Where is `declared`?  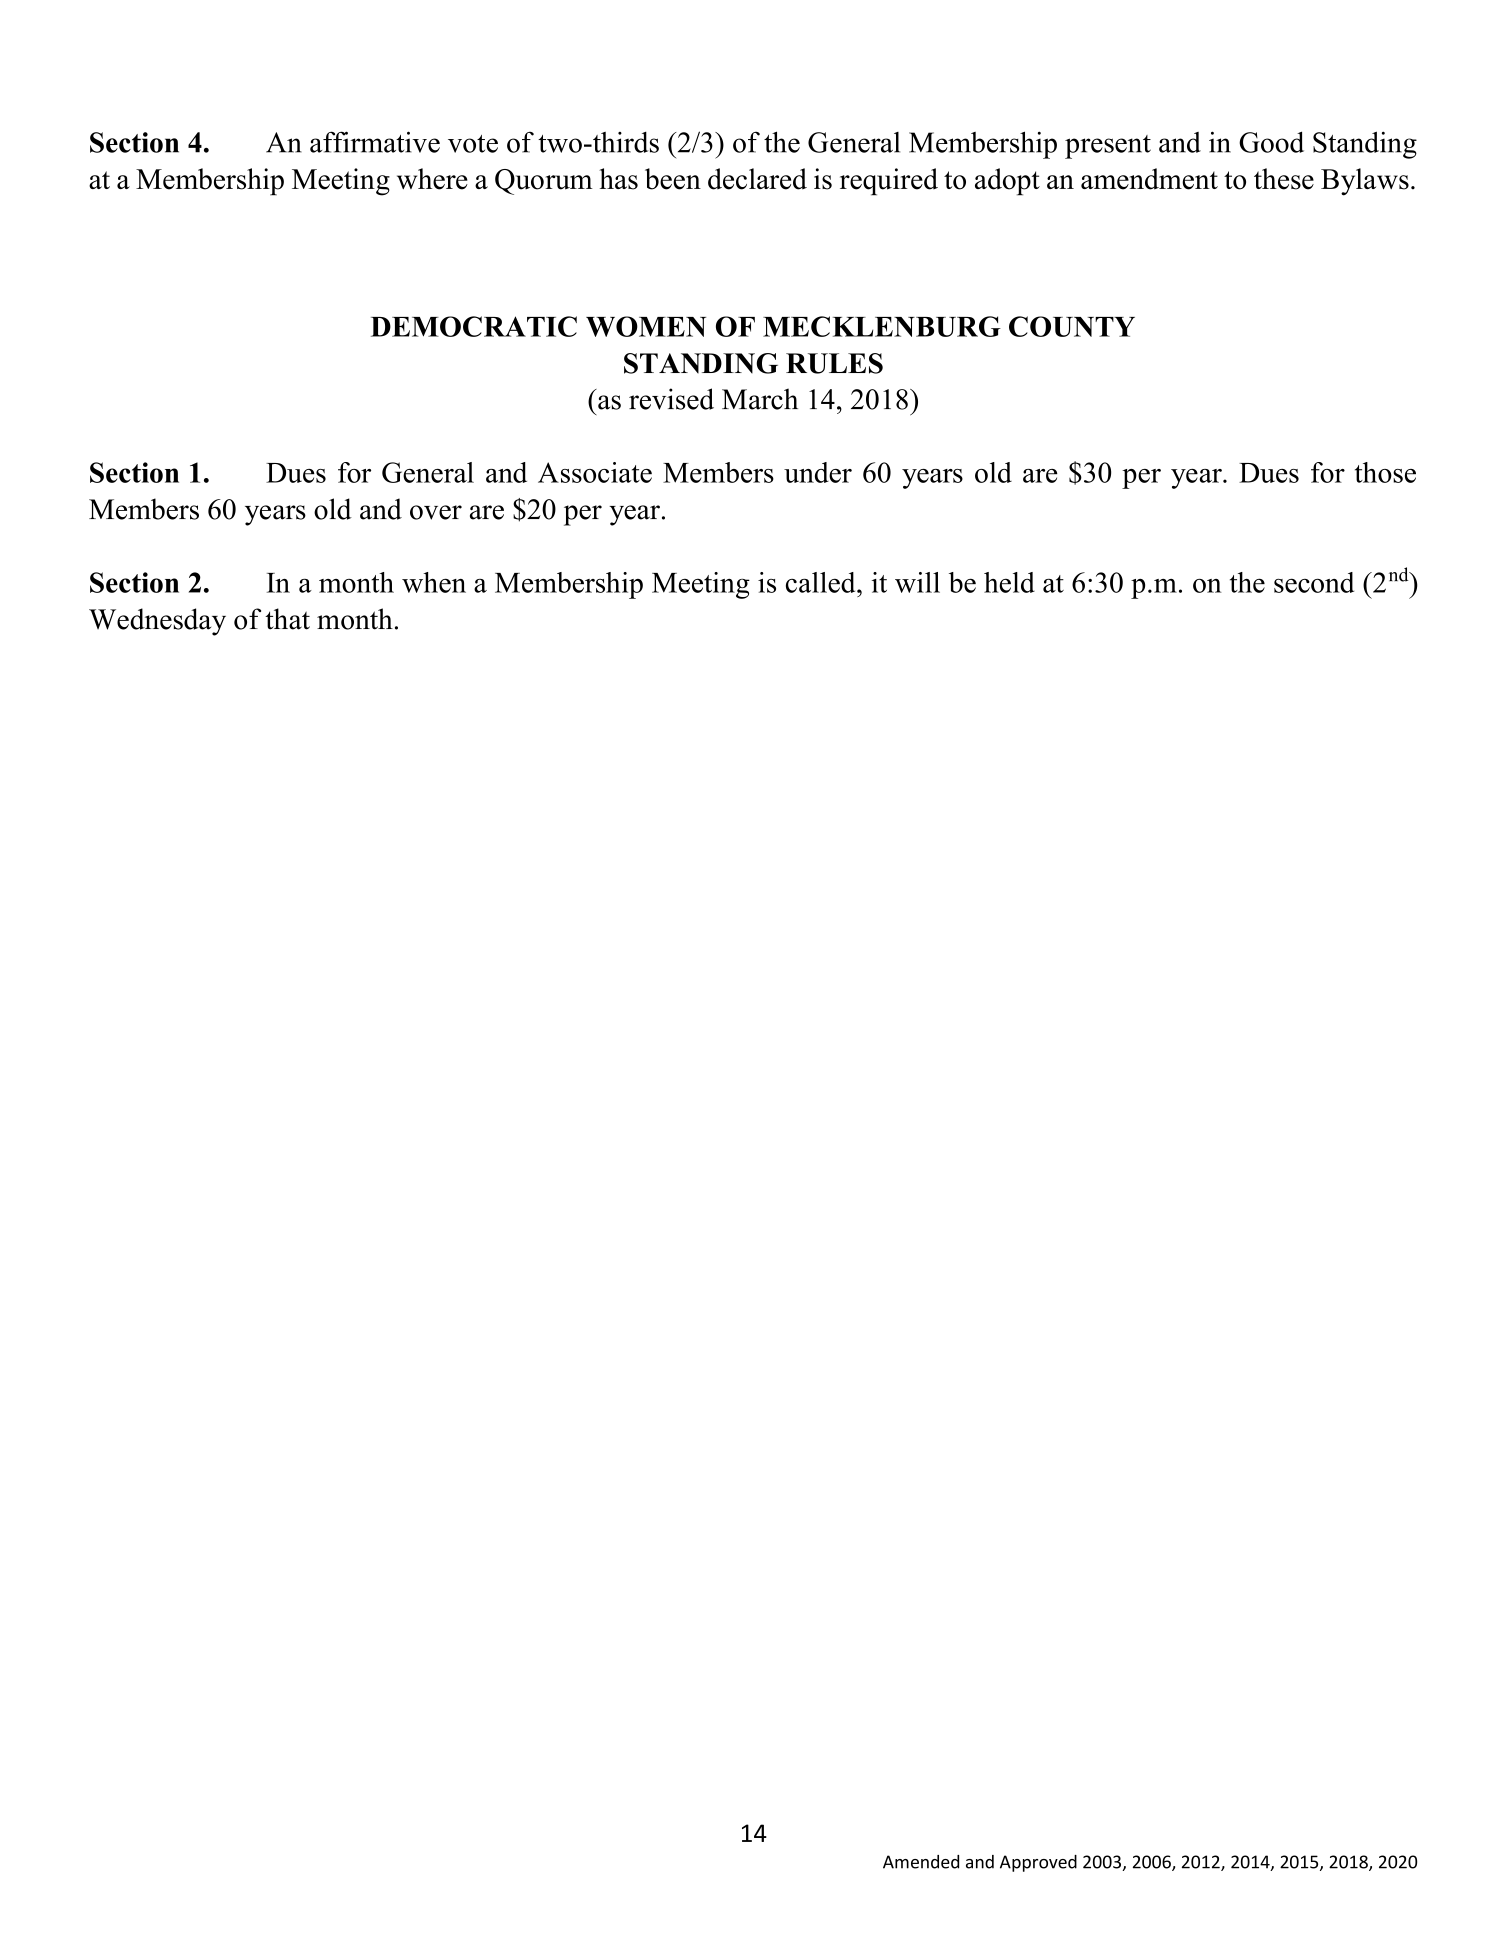 declared is located at coordinates (757, 179).
